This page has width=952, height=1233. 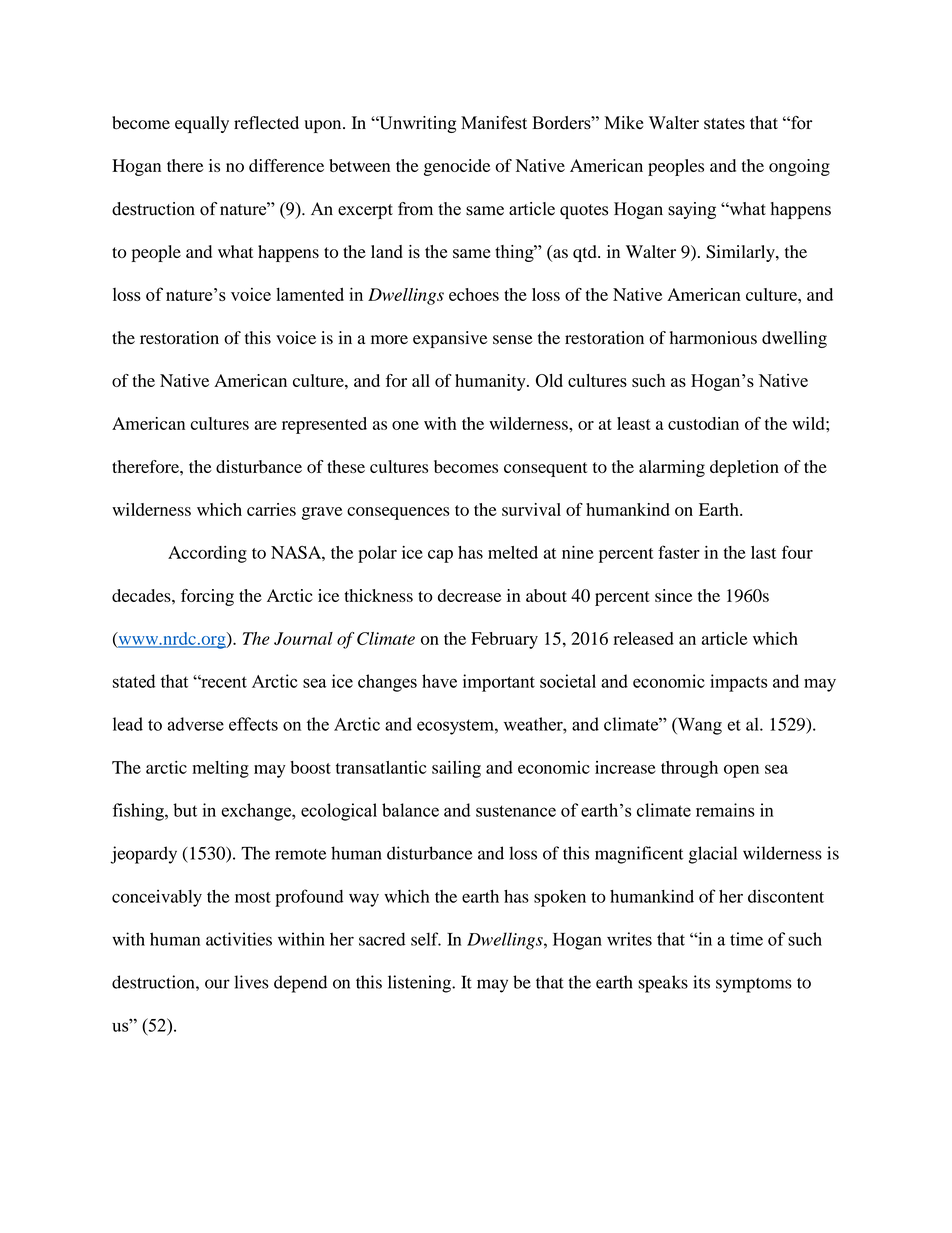 What do you see at coordinates (207, 554) in the page?
I see `According` at bounding box center [207, 554].
